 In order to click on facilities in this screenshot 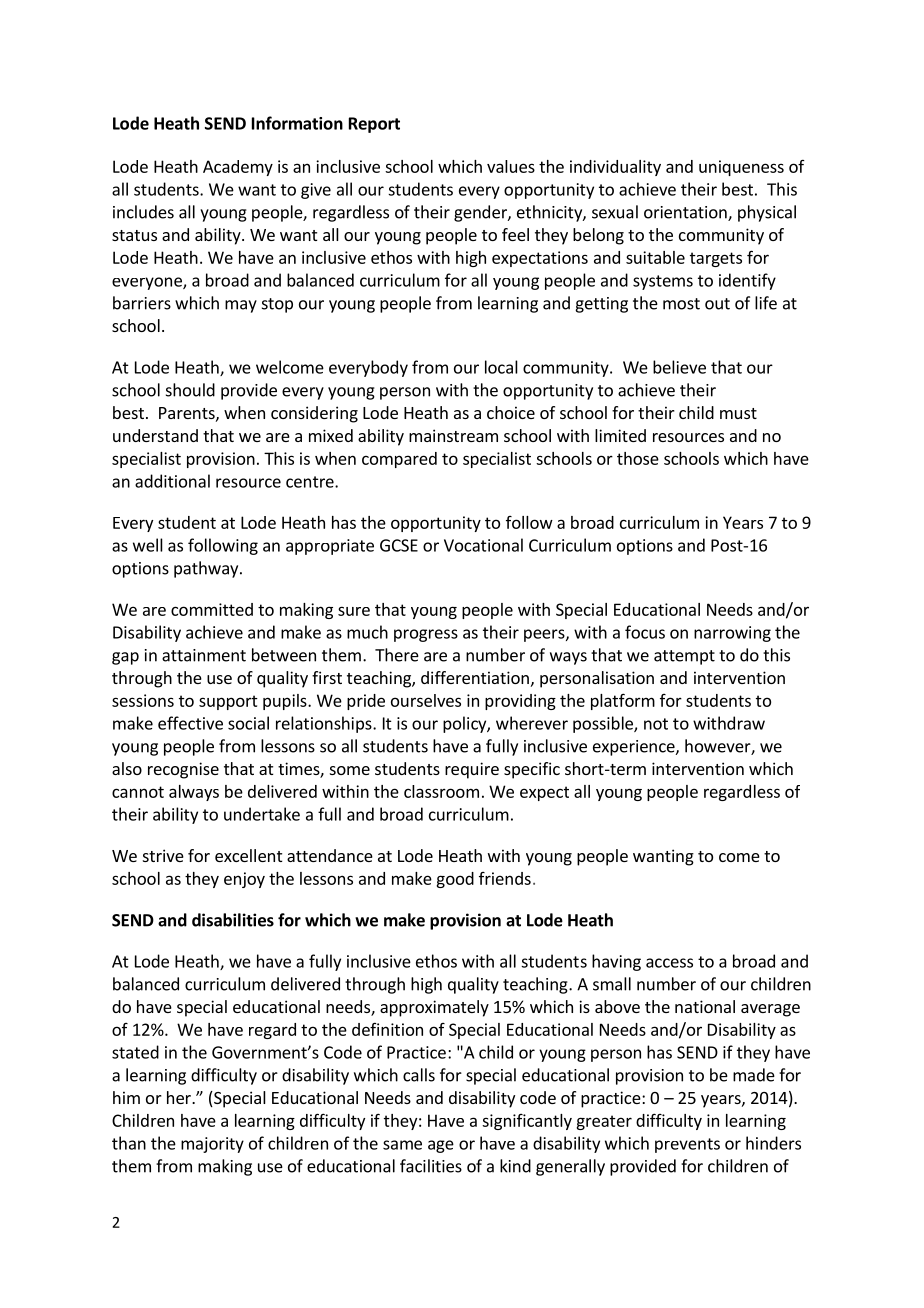, I will do `click(431, 1166)`.
